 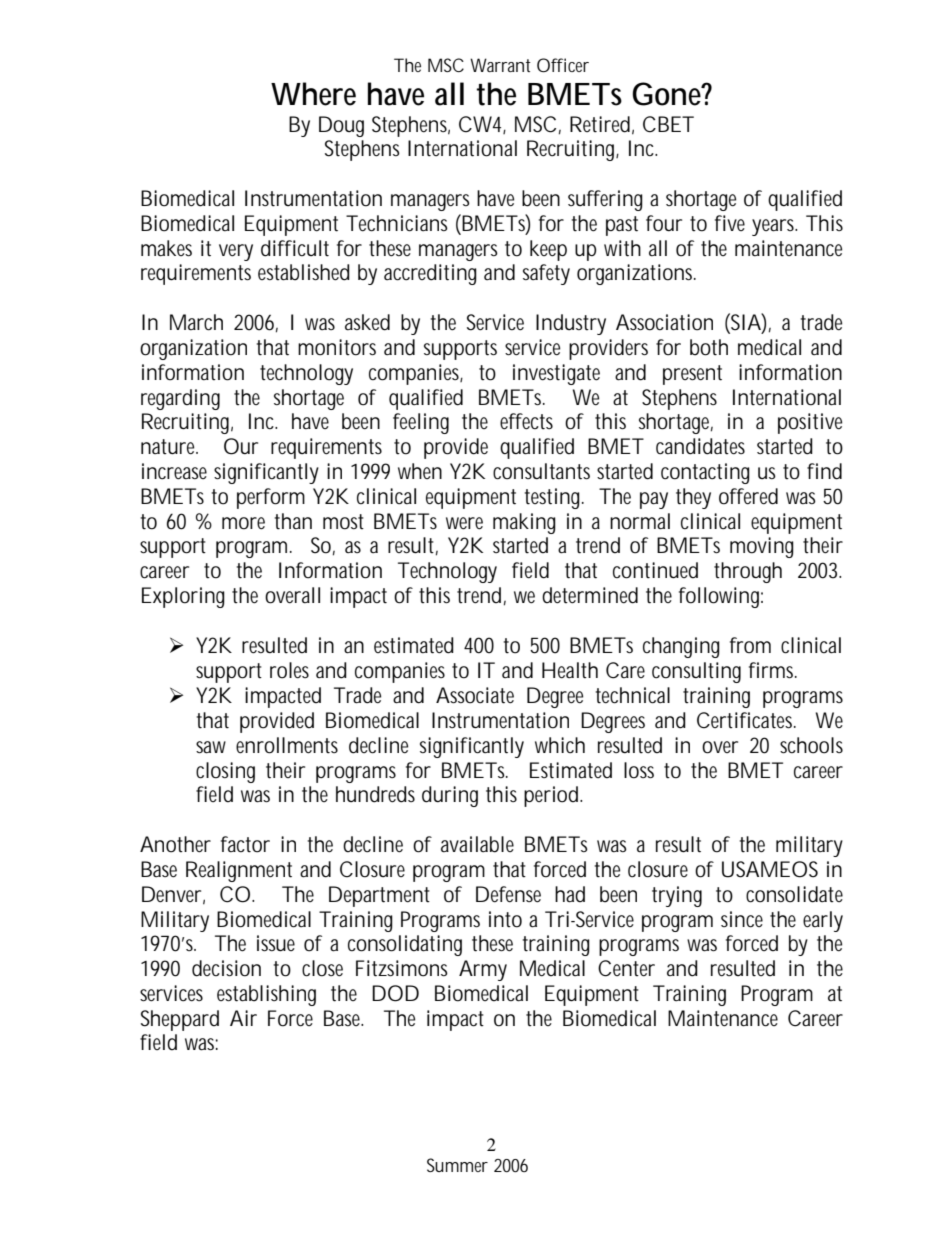 What do you see at coordinates (746, 720) in the screenshot?
I see `Certificates` at bounding box center [746, 720].
